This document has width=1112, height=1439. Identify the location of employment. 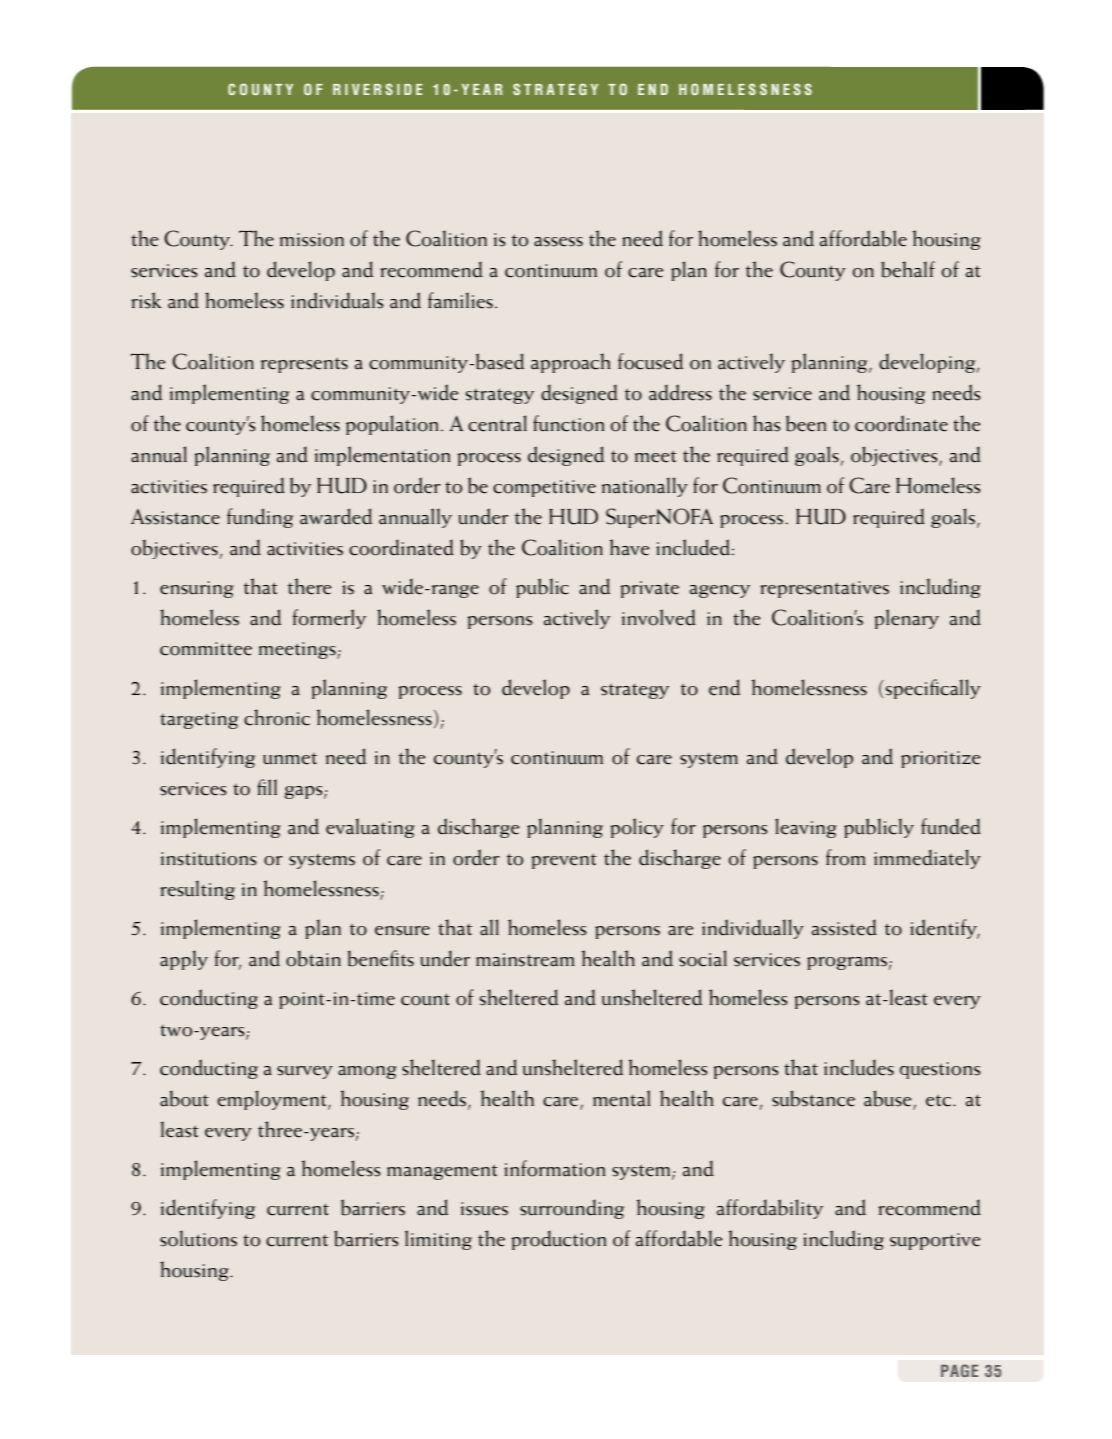
(273, 1100).
